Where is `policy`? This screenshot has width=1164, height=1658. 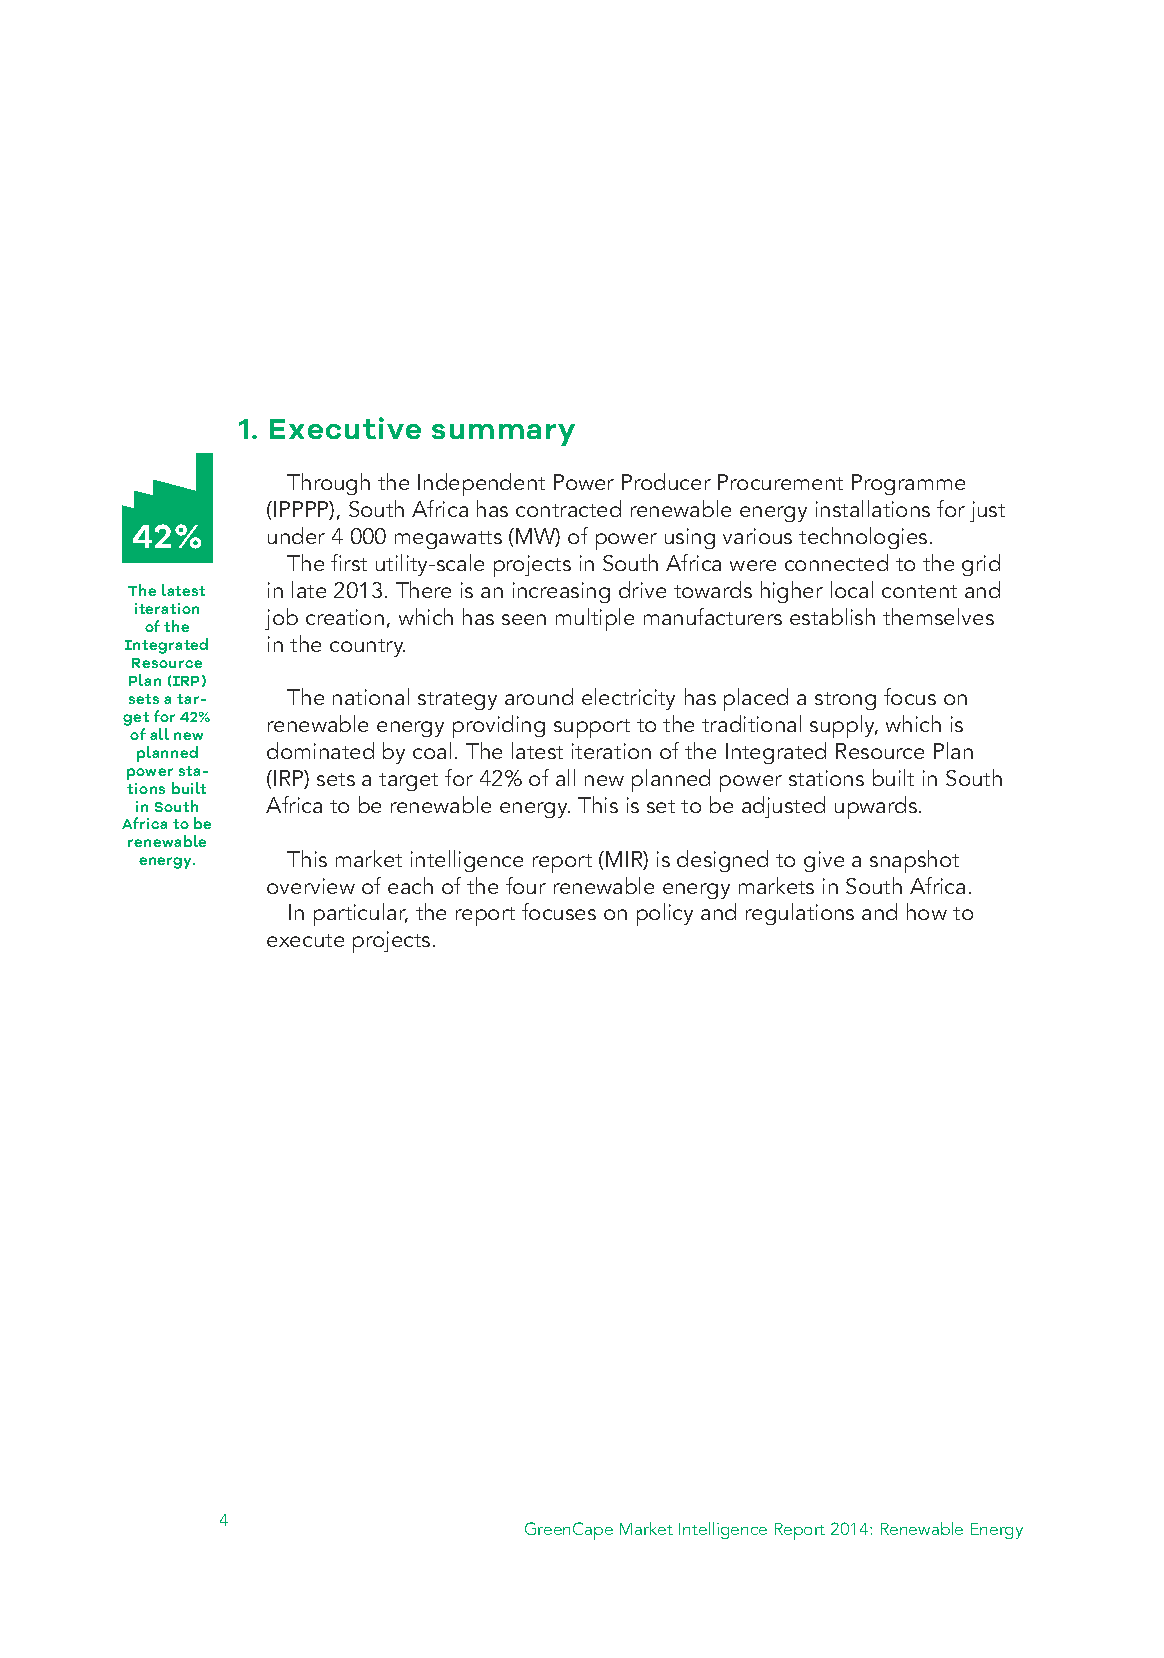
policy is located at coordinates (665, 914).
